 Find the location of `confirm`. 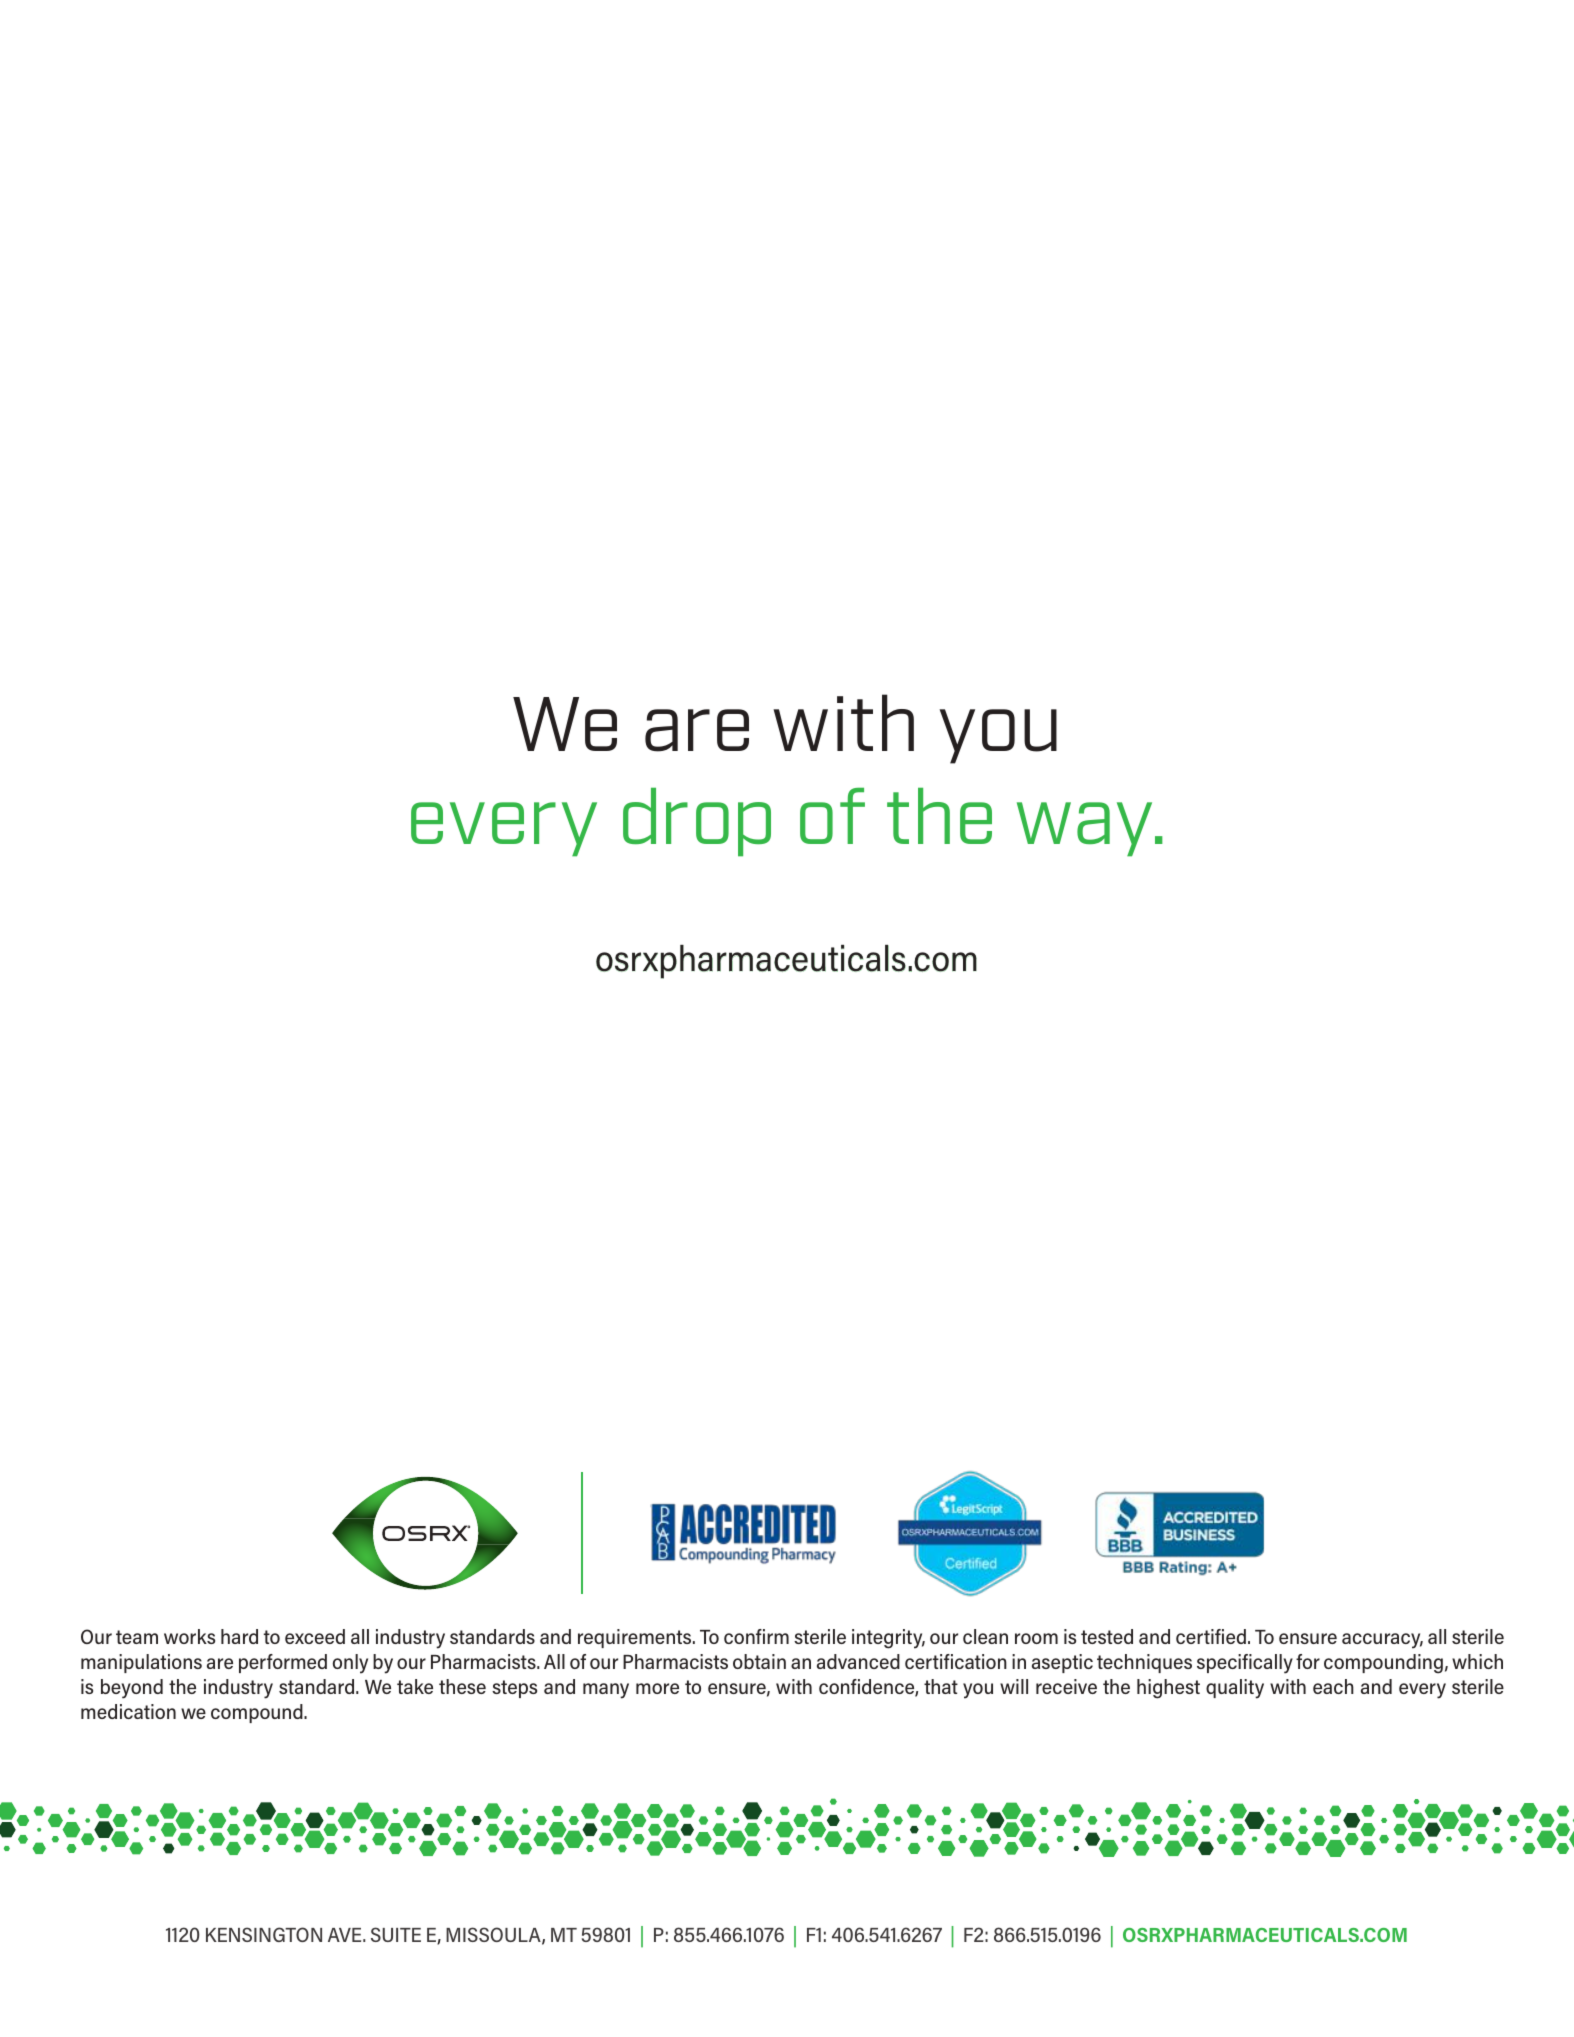

confirm is located at coordinates (756, 1636).
